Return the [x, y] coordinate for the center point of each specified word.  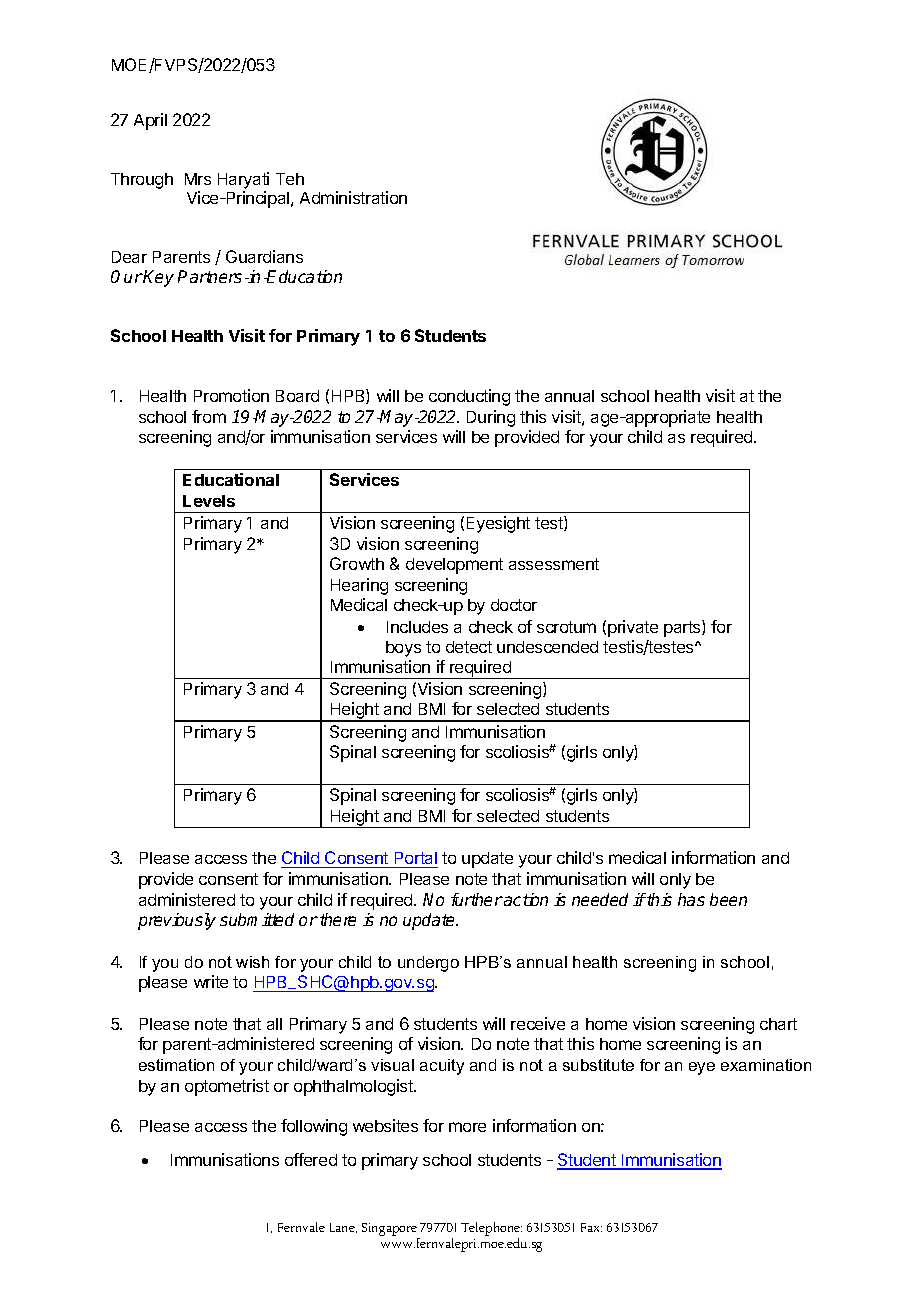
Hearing [359, 586]
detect [469, 647]
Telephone [491, 1230]
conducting [469, 397]
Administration [353, 197]
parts [683, 628]
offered [311, 1159]
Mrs [198, 179]
